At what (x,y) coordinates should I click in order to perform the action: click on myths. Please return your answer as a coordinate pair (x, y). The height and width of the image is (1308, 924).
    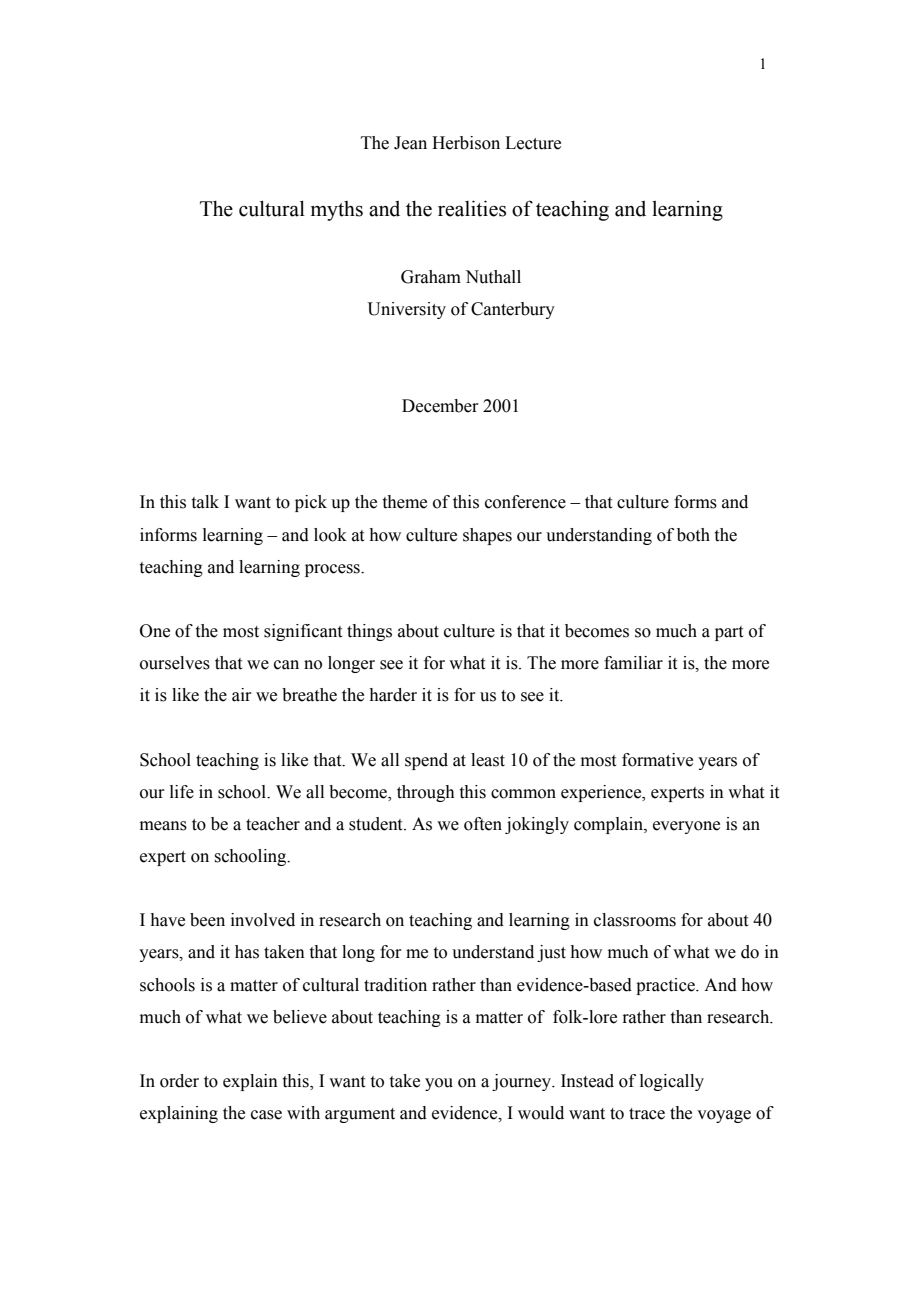
    Looking at the image, I should click on (337, 211).
